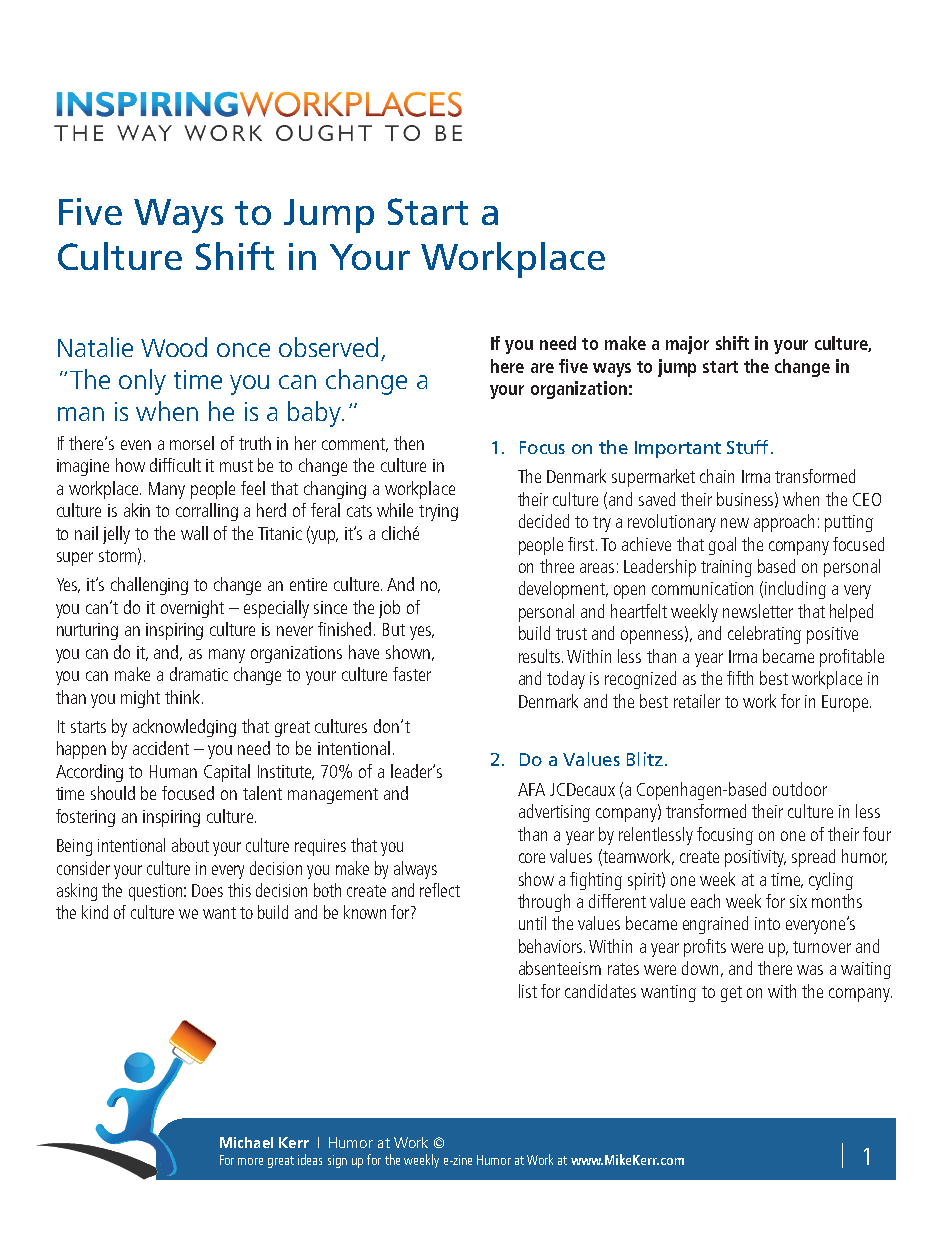  Describe the element at coordinates (328, 347) in the screenshot. I see `observed` at that location.
